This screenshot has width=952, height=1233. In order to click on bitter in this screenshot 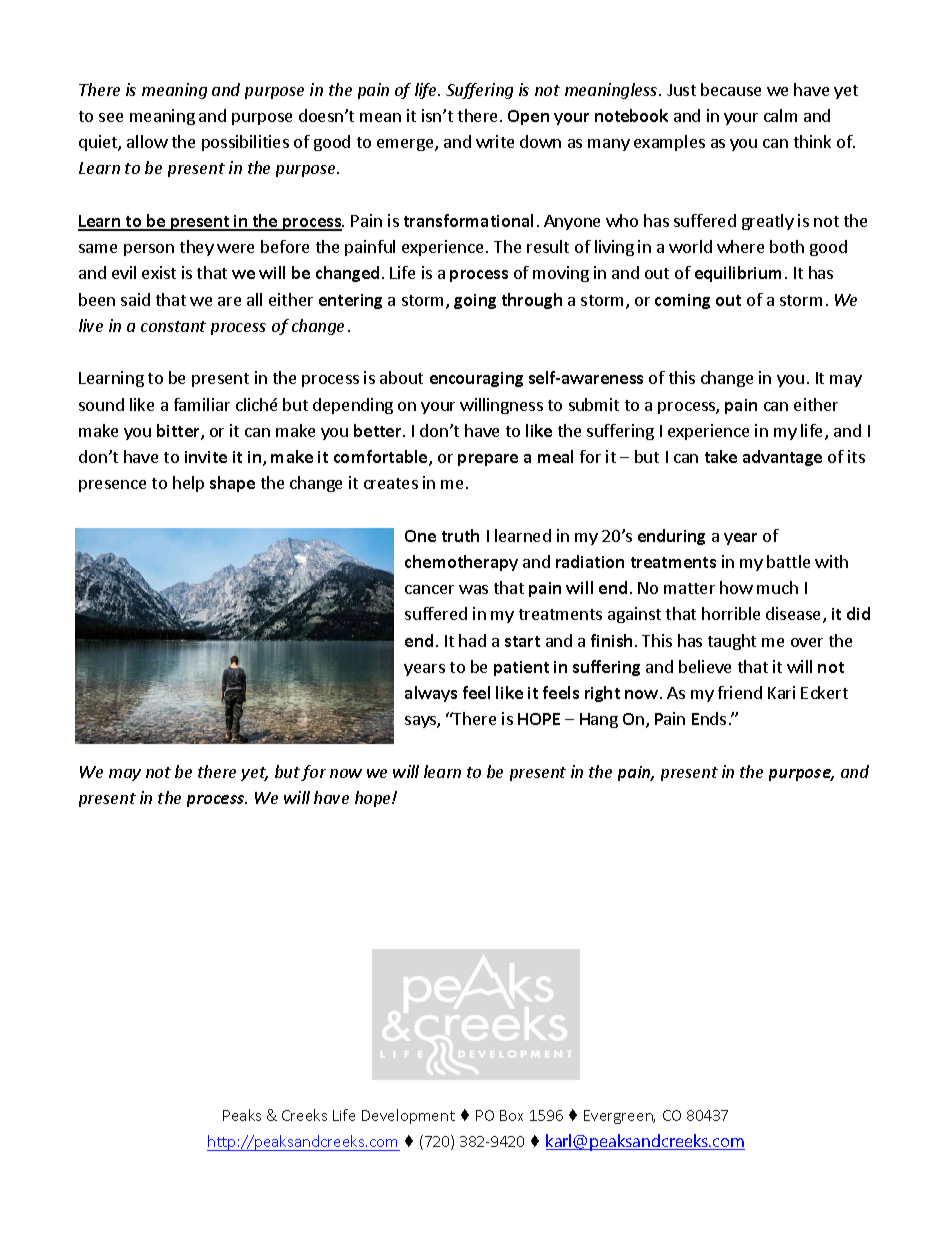, I will do `click(179, 432)`.
